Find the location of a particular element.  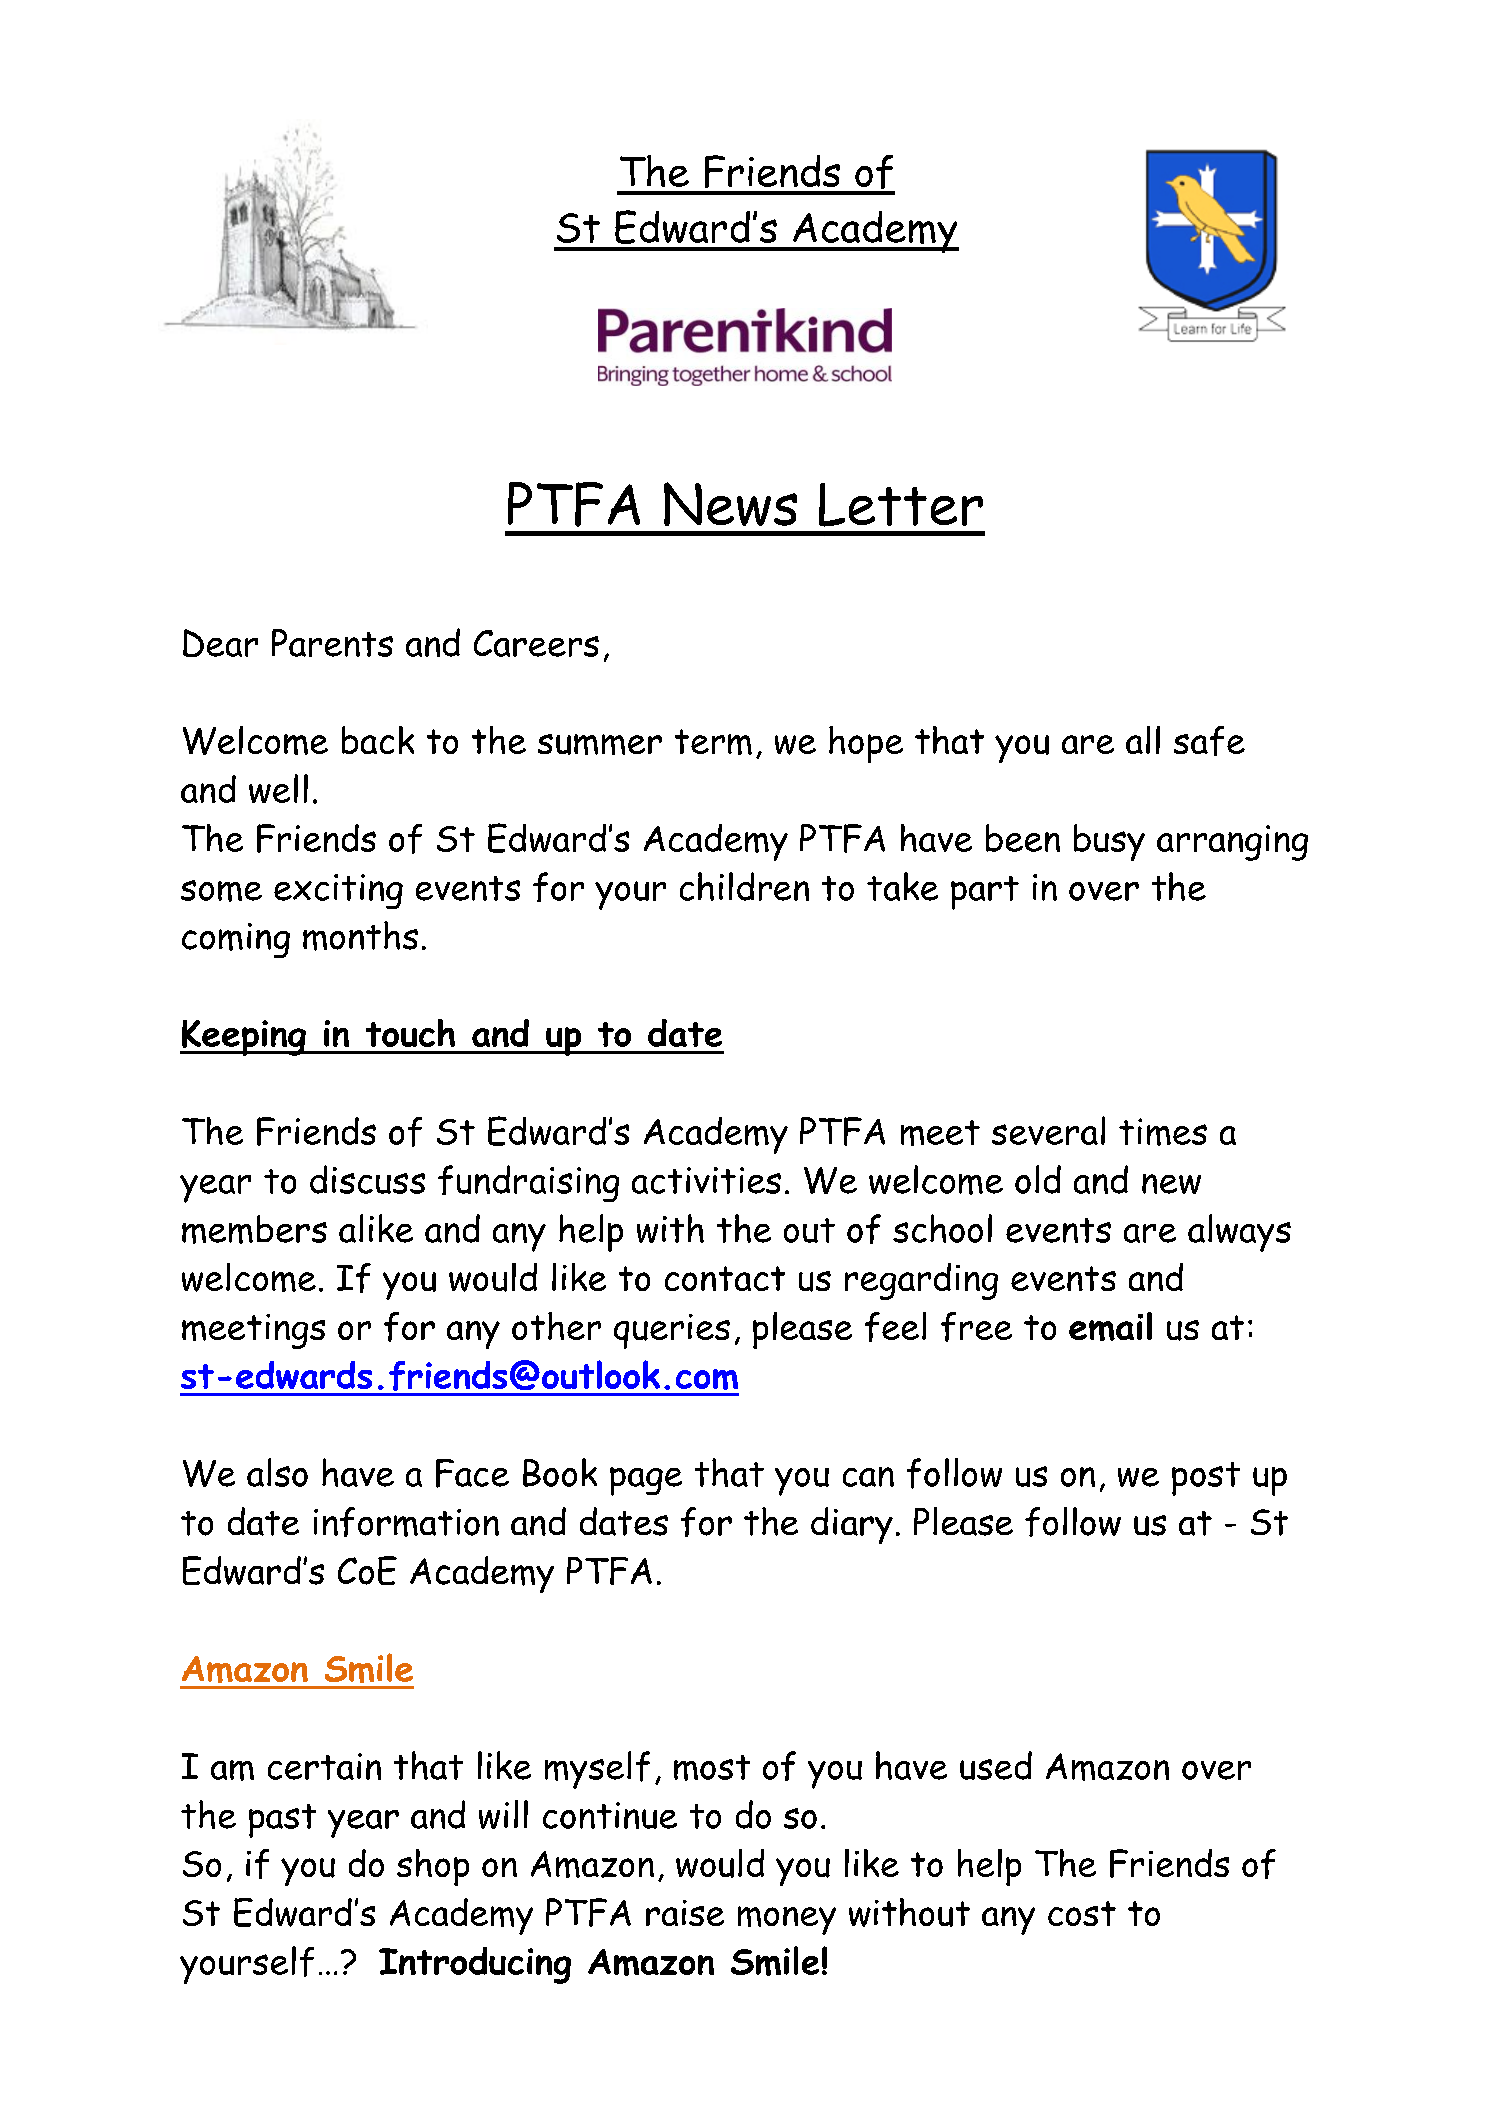

Parents is located at coordinates (332, 643).
